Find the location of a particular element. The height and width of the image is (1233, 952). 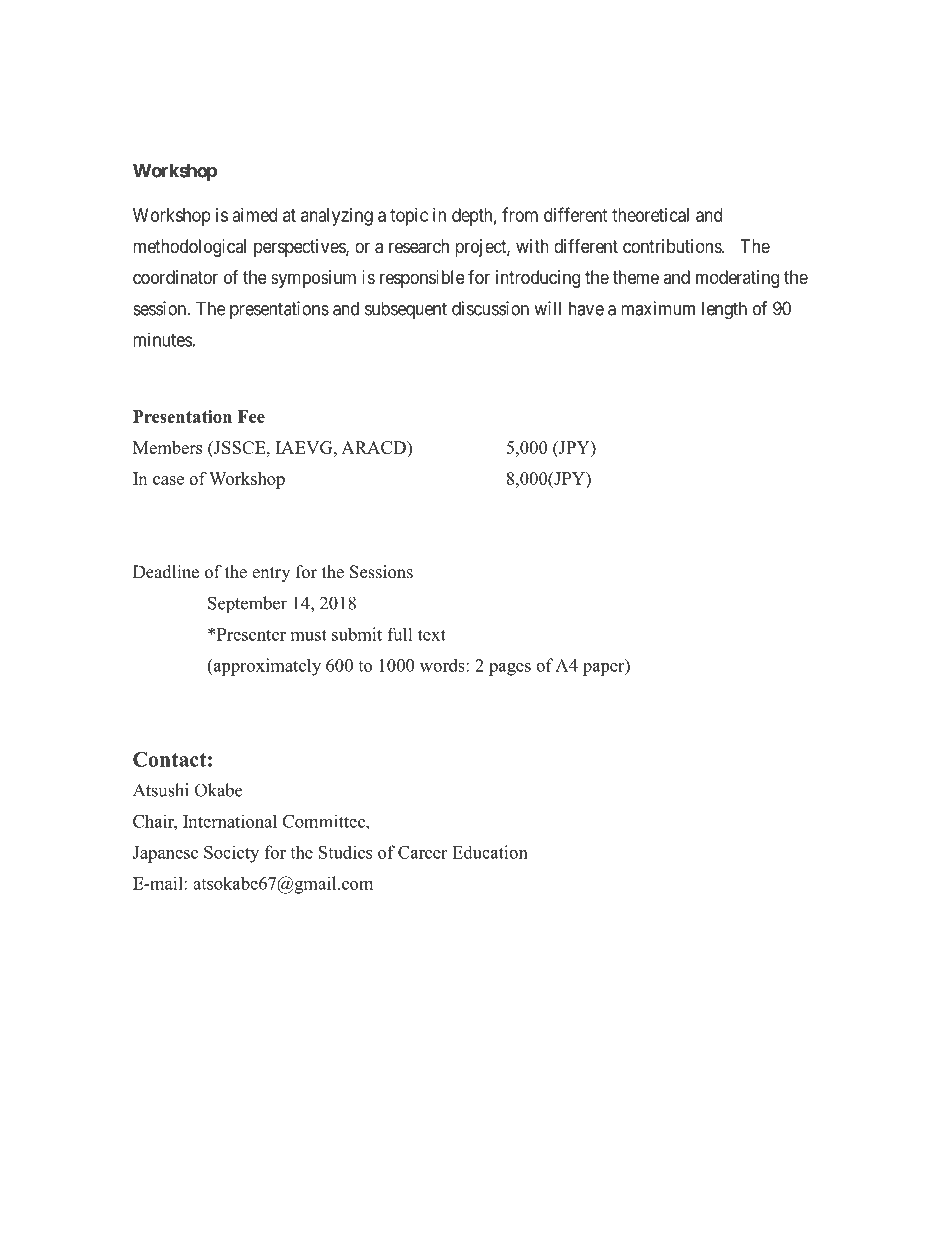

aimed is located at coordinates (255, 215).
